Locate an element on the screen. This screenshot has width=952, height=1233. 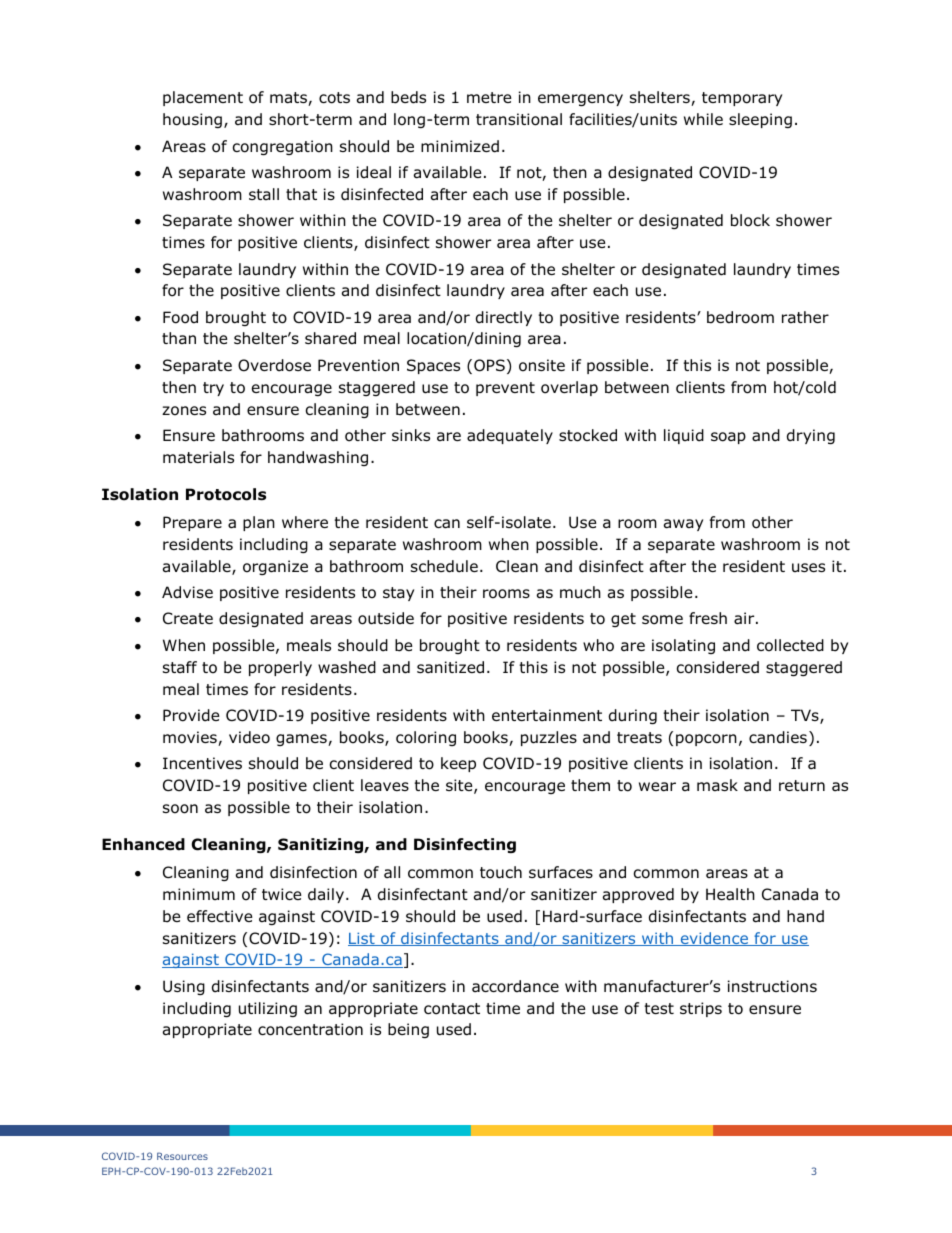
video is located at coordinates (249, 737).
